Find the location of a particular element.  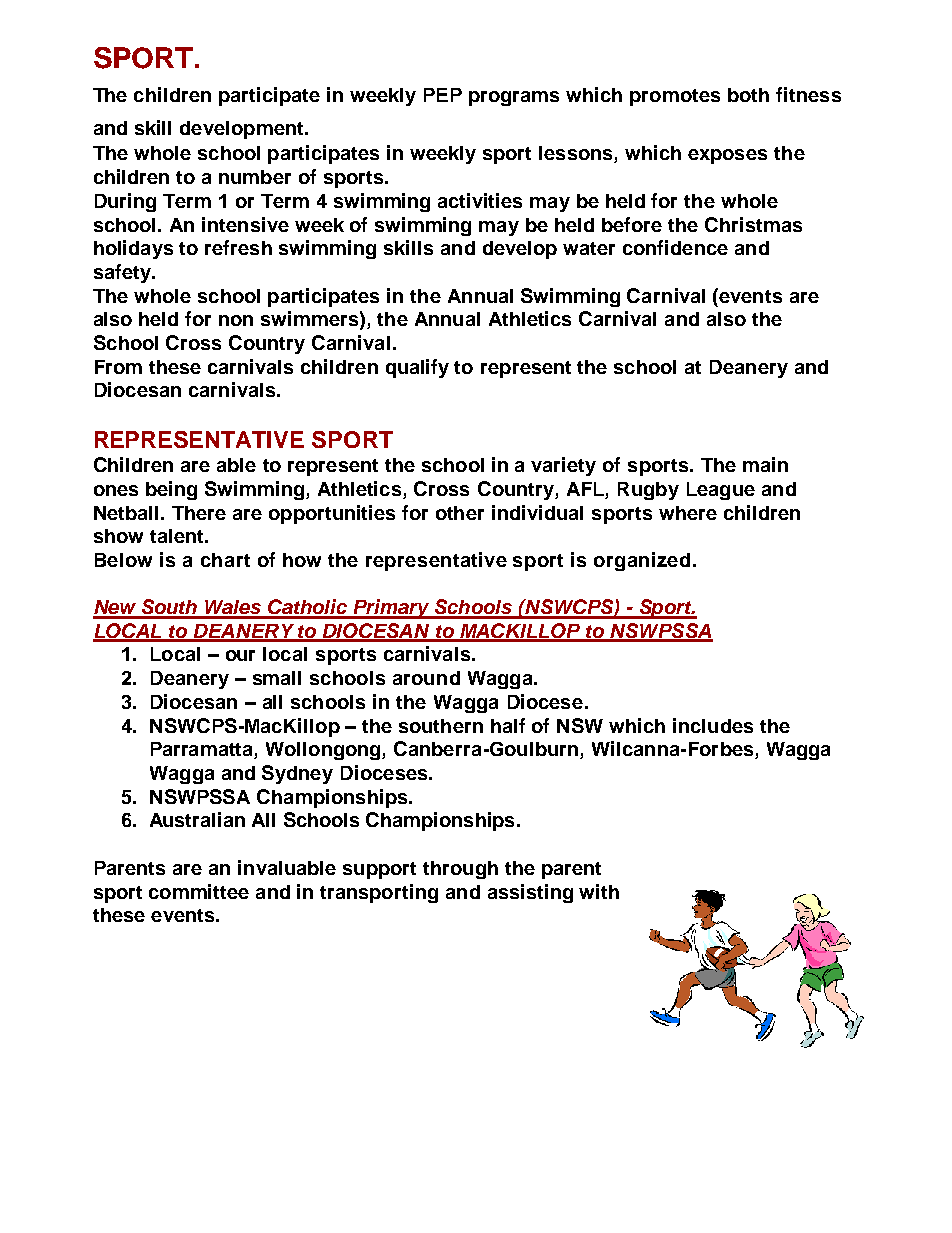

committee is located at coordinates (199, 891).
